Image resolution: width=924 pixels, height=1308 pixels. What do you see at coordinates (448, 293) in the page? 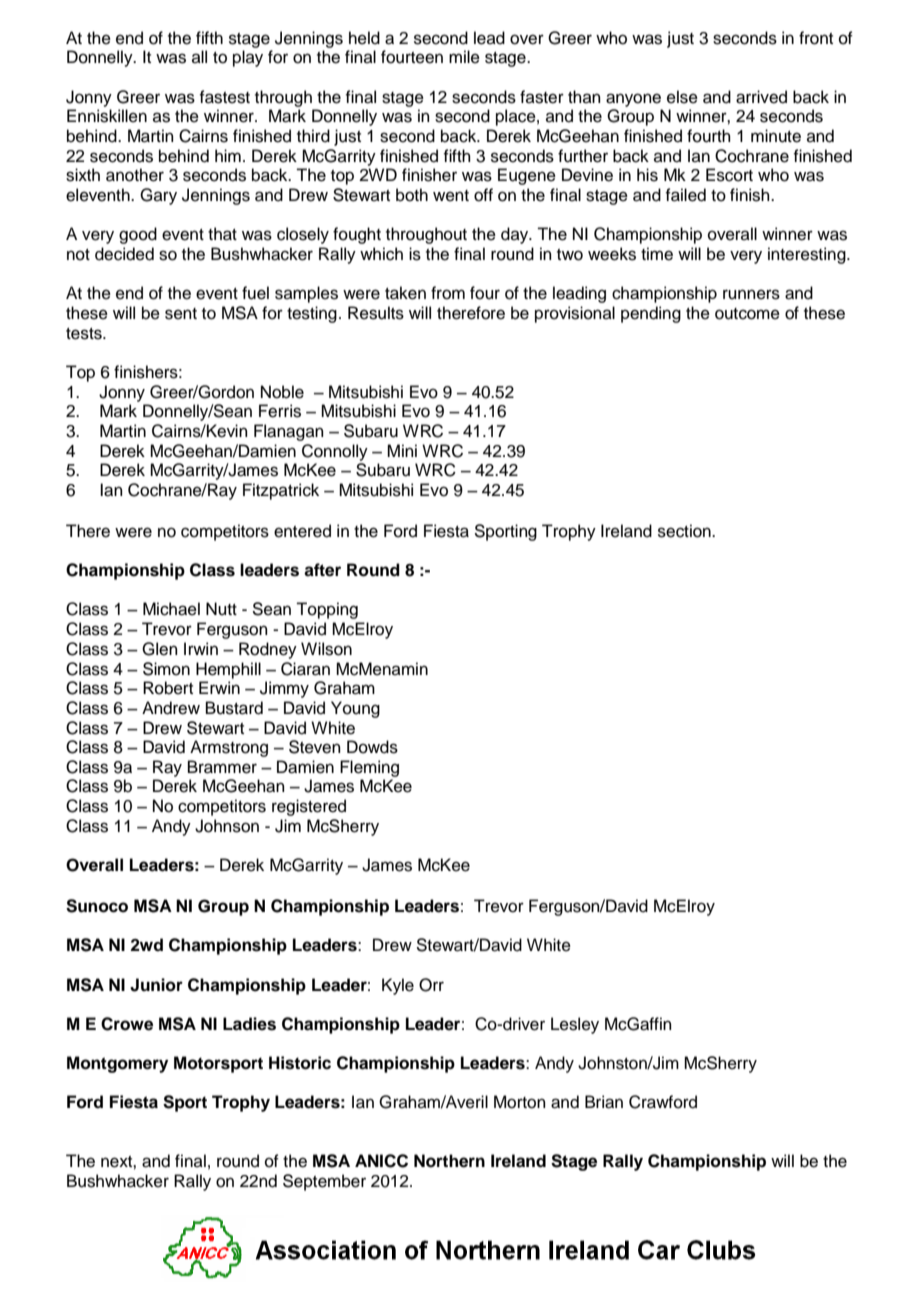
I see `from` at bounding box center [448, 293].
